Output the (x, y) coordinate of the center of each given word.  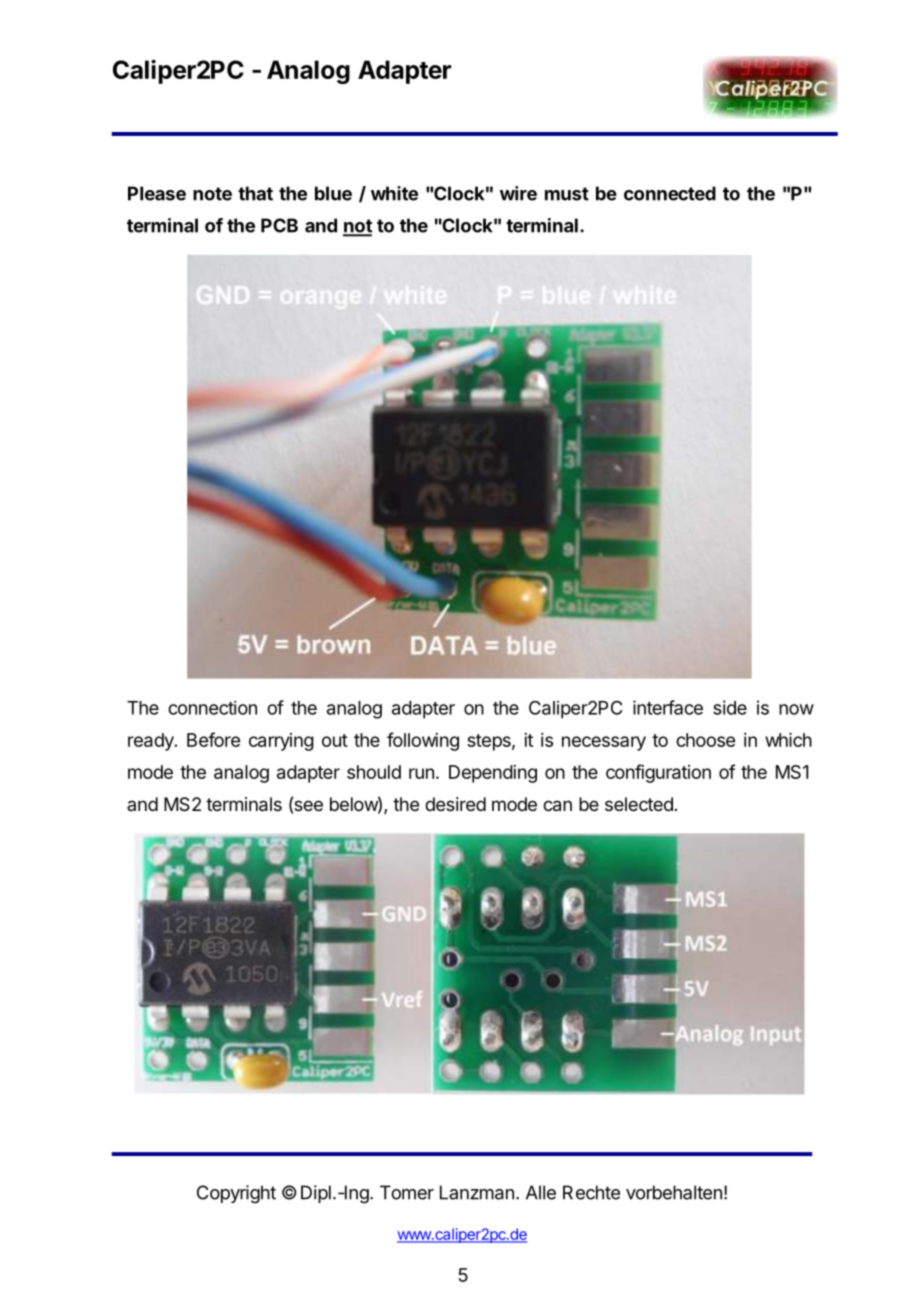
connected (670, 193)
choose (705, 740)
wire (518, 193)
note (212, 194)
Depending (493, 774)
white (394, 193)
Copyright (236, 1194)
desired (455, 804)
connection (212, 708)
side (730, 707)
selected (639, 804)
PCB (279, 225)
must (567, 194)
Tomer (407, 1192)
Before (213, 739)
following (423, 741)
